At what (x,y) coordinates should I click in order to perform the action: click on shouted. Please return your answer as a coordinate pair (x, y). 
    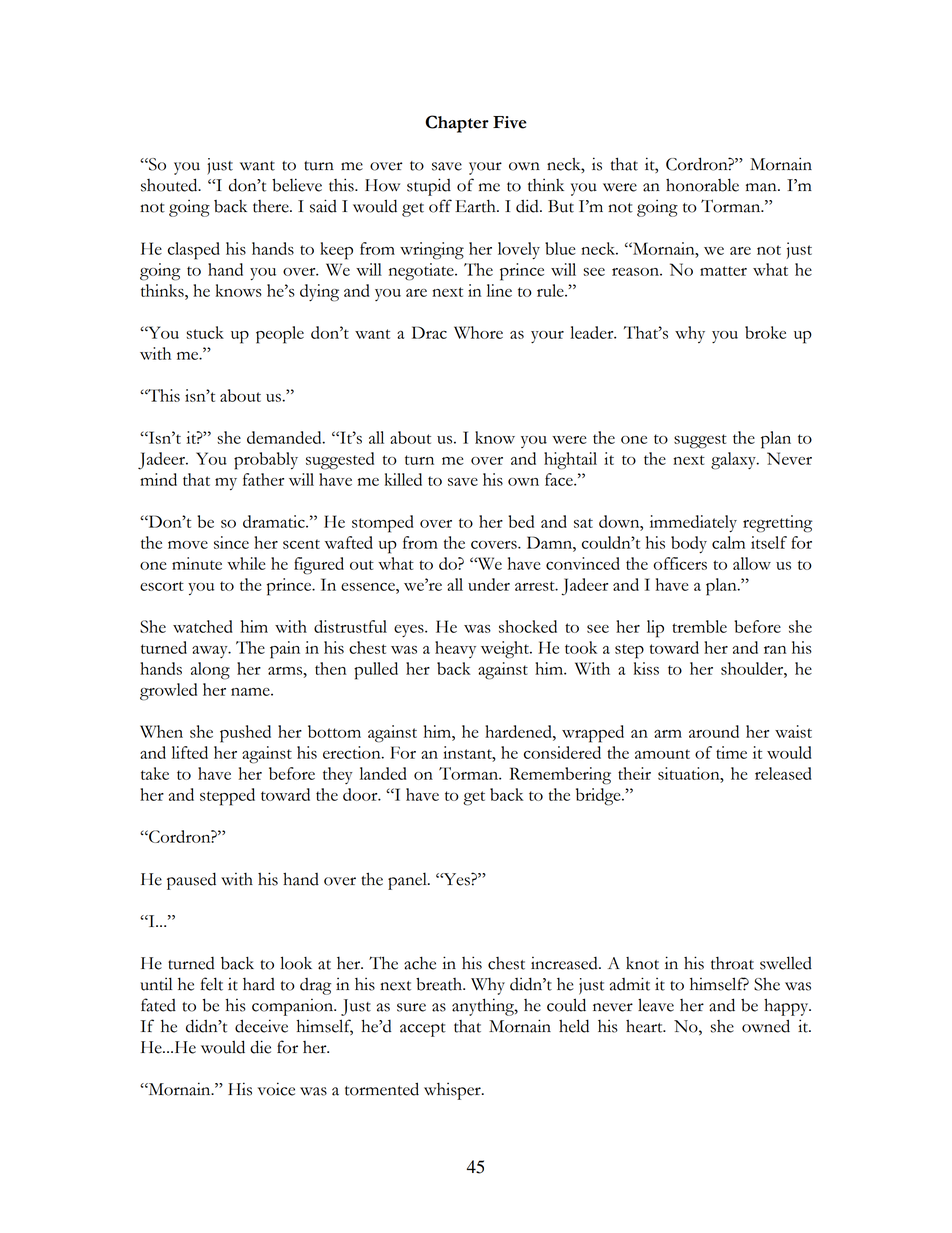
    Looking at the image, I should click on (170, 185).
